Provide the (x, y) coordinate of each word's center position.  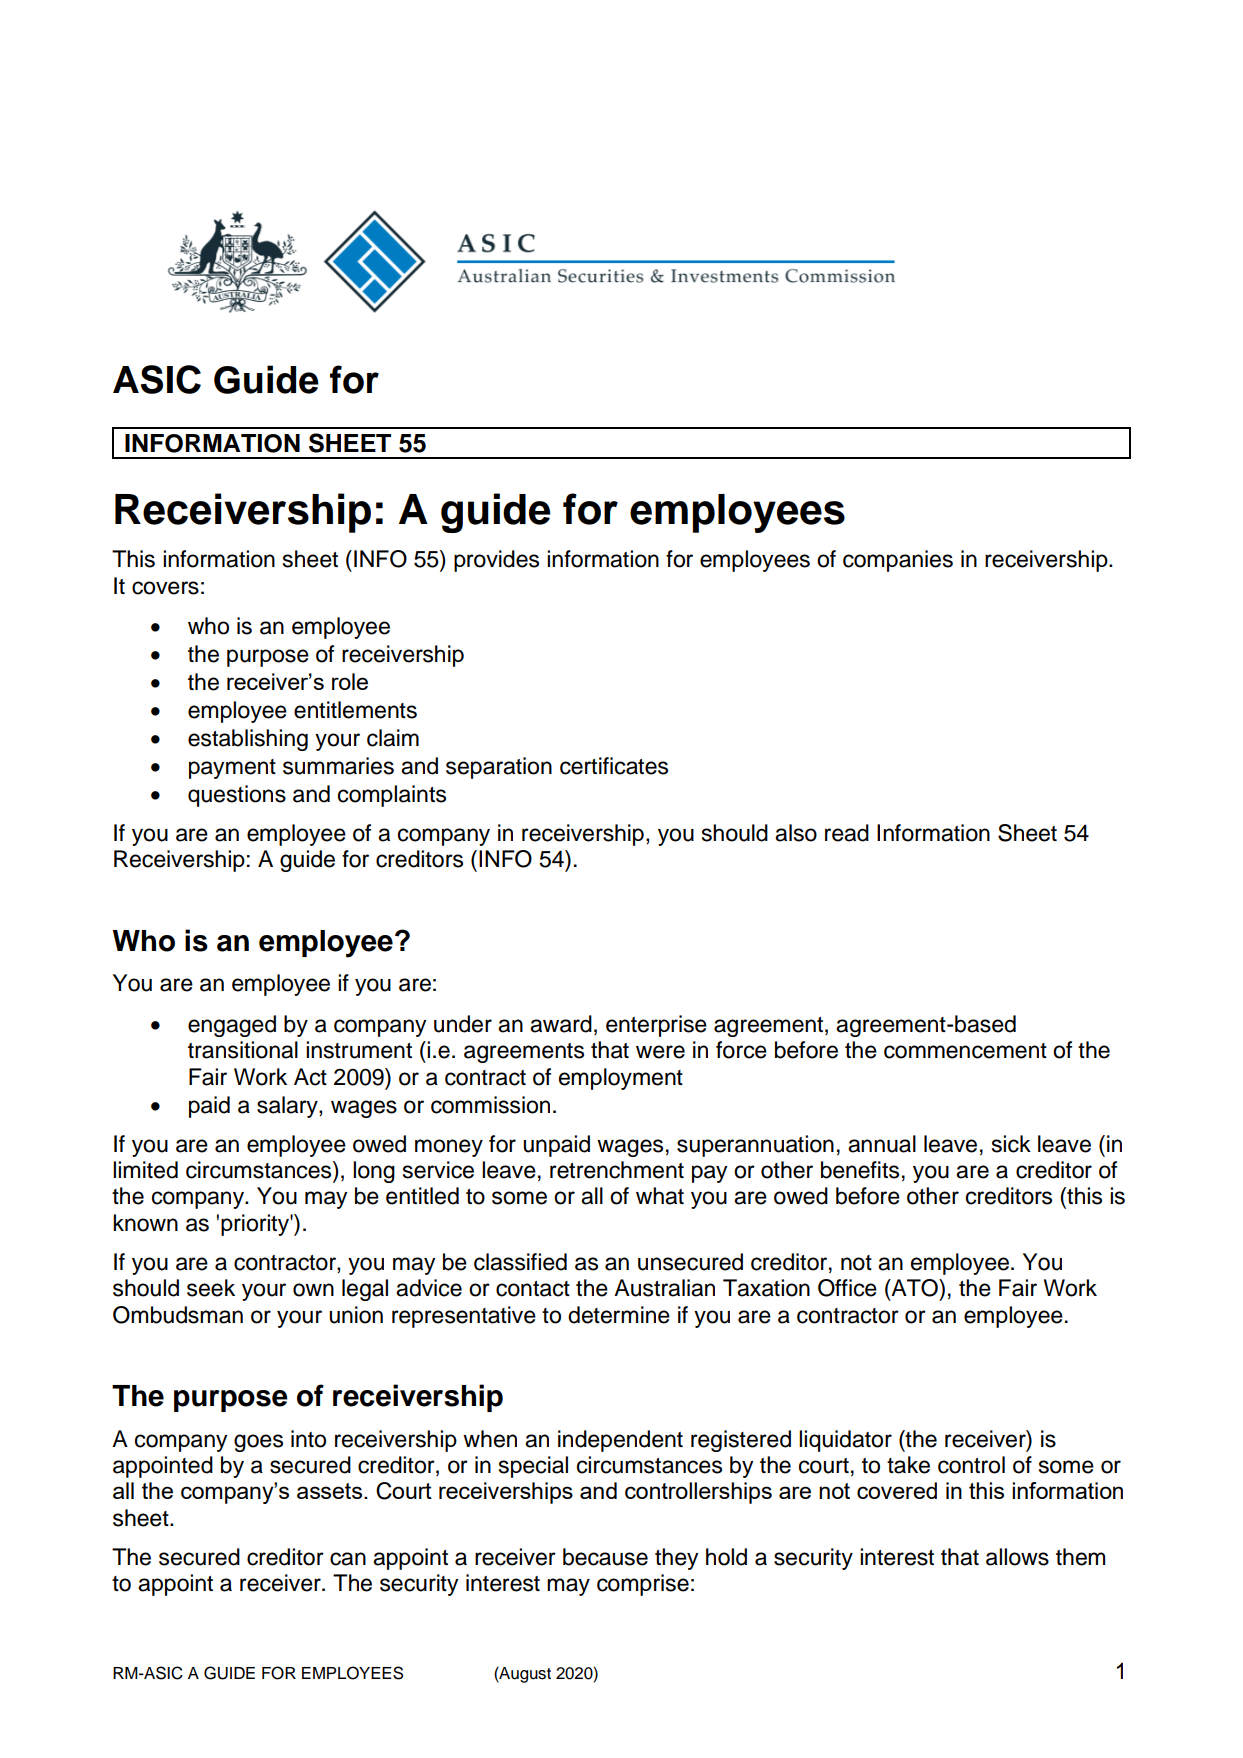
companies (898, 561)
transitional (243, 1050)
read (847, 833)
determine (619, 1315)
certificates (614, 766)
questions (237, 796)
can (348, 1559)
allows (1017, 1557)
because (605, 1557)
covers (165, 588)
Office (847, 1288)
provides (496, 561)
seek (211, 1288)
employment (621, 1079)
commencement (965, 1051)
